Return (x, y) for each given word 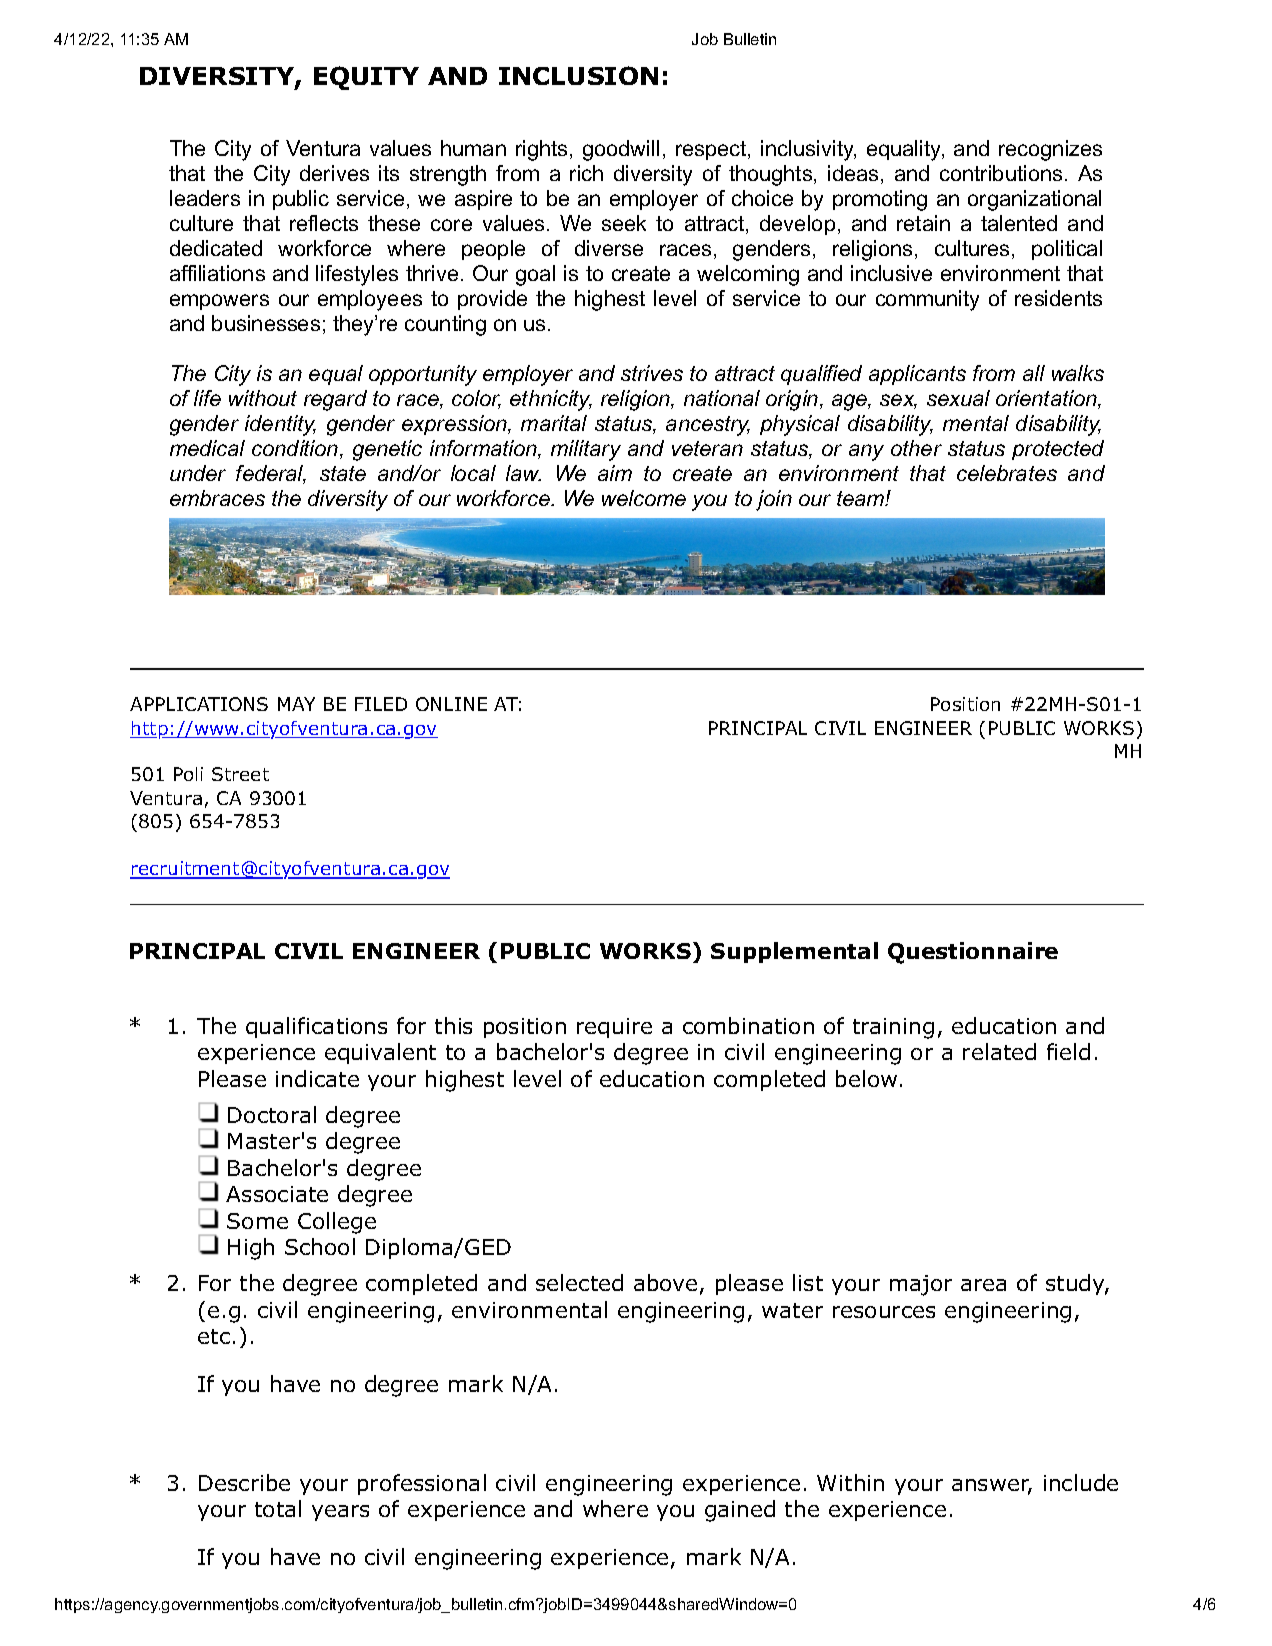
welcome (644, 498)
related (999, 1051)
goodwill (621, 150)
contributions (1001, 173)
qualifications (316, 1027)
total (278, 1508)
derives (334, 173)
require (614, 1028)
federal (271, 474)
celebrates (1007, 473)
